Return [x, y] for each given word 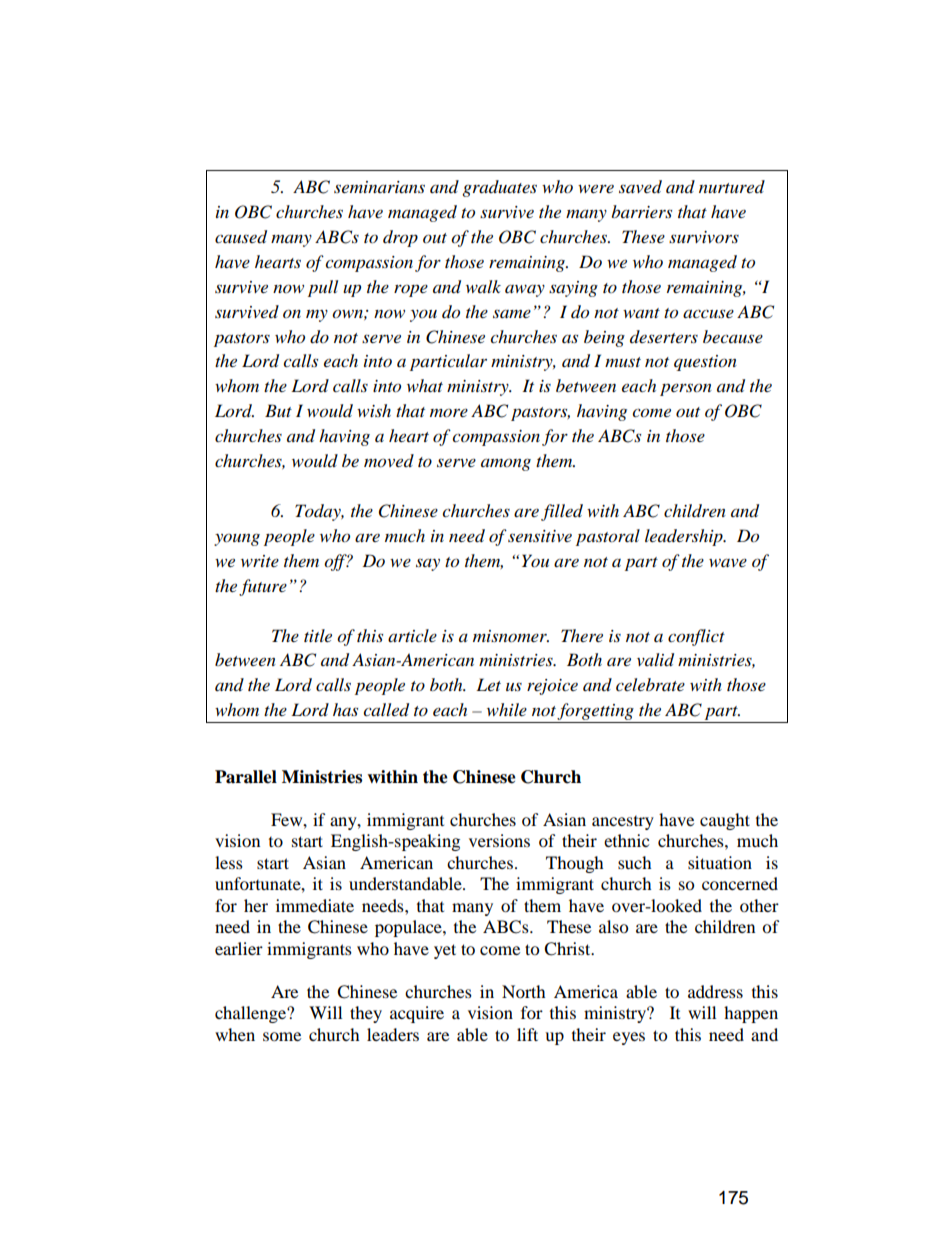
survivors [704, 237]
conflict [696, 637]
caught [725, 821]
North [524, 991]
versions [499, 840]
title [318, 635]
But [278, 410]
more [449, 412]
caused [241, 237]
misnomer [511, 636]
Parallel [246, 777]
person [686, 389]
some [282, 1036]
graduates [499, 188]
